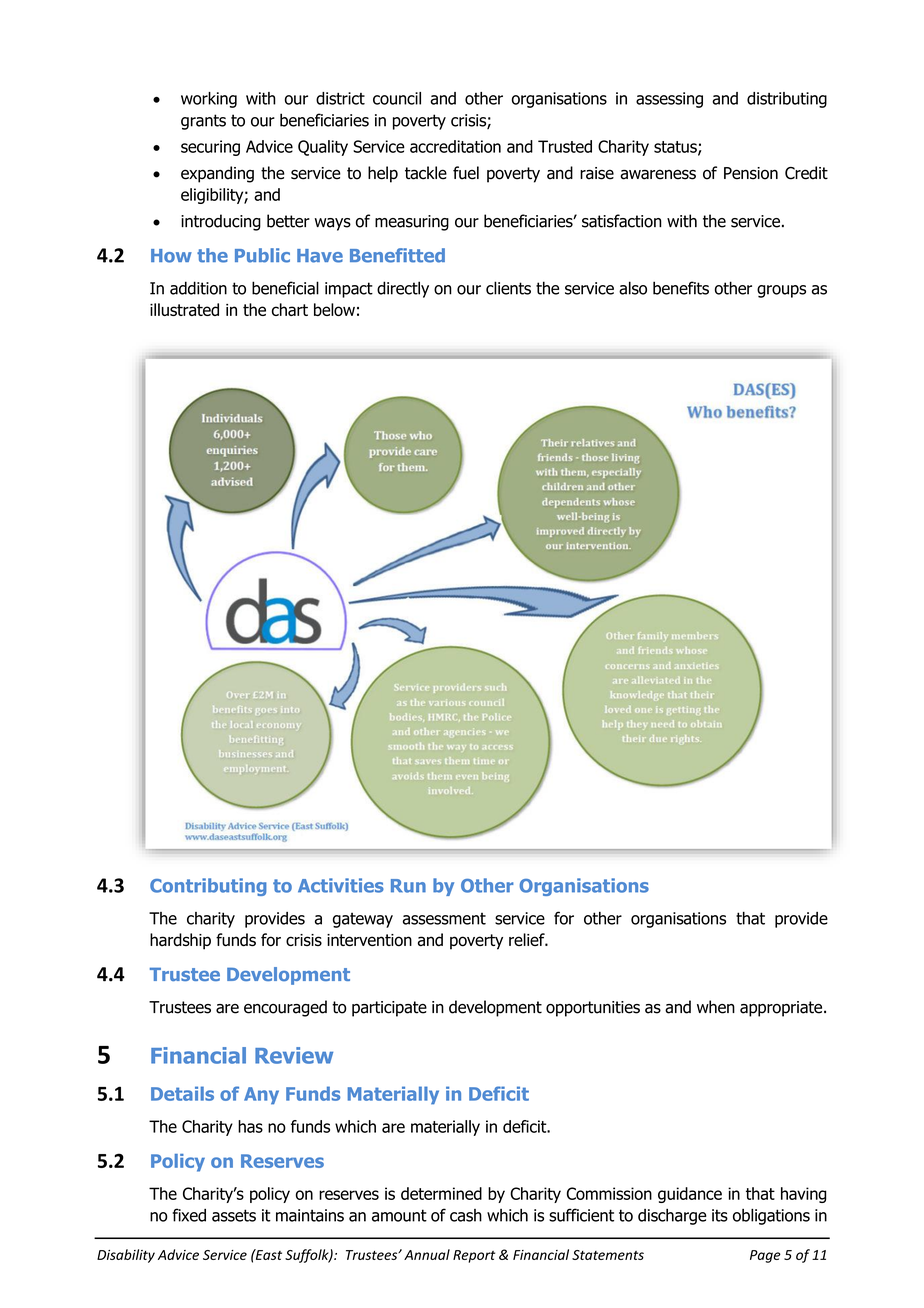 The image size is (924, 1308). Describe the element at coordinates (466, 173) in the page. I see `fuel` at that location.
